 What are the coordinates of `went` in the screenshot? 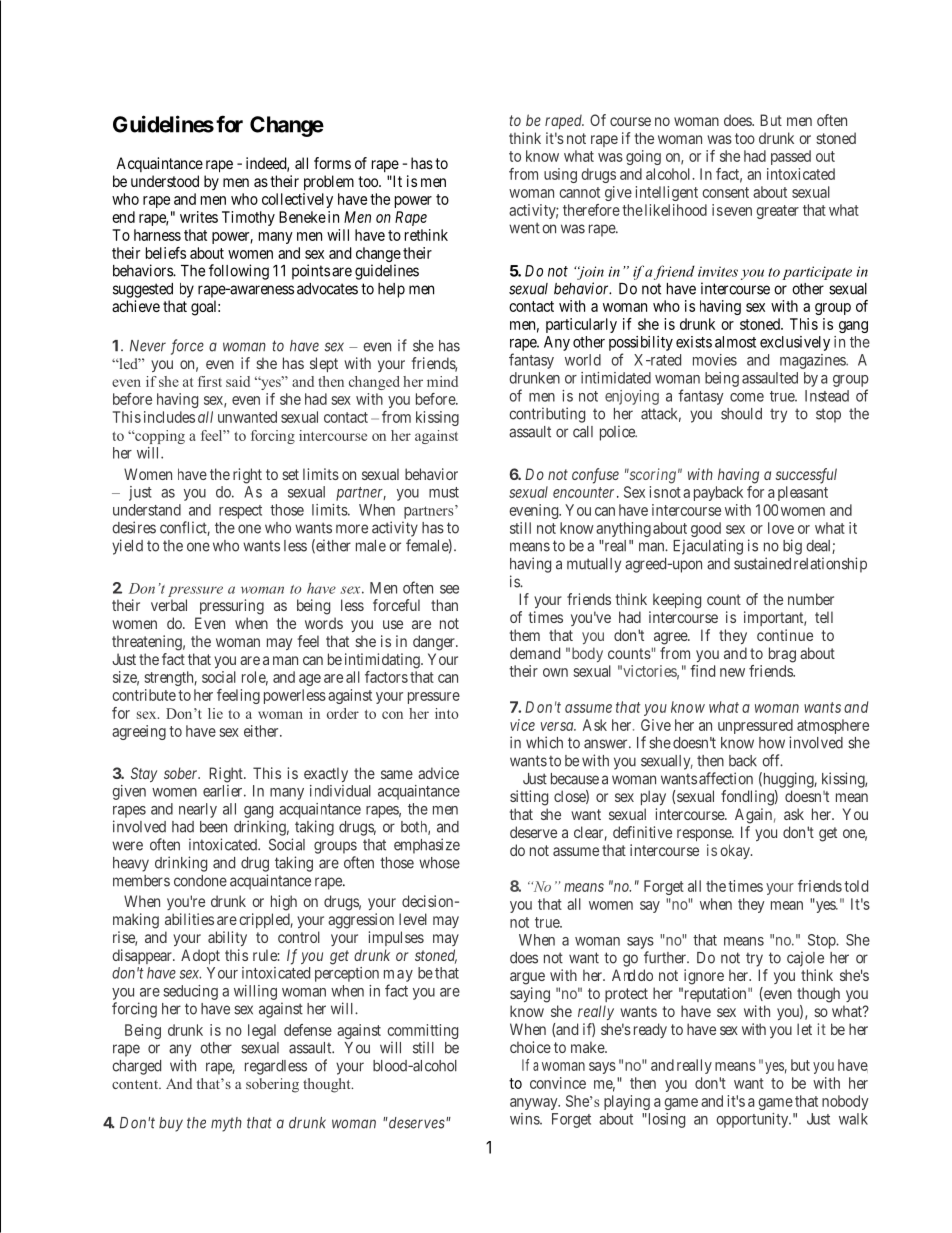 It's located at (524, 228).
